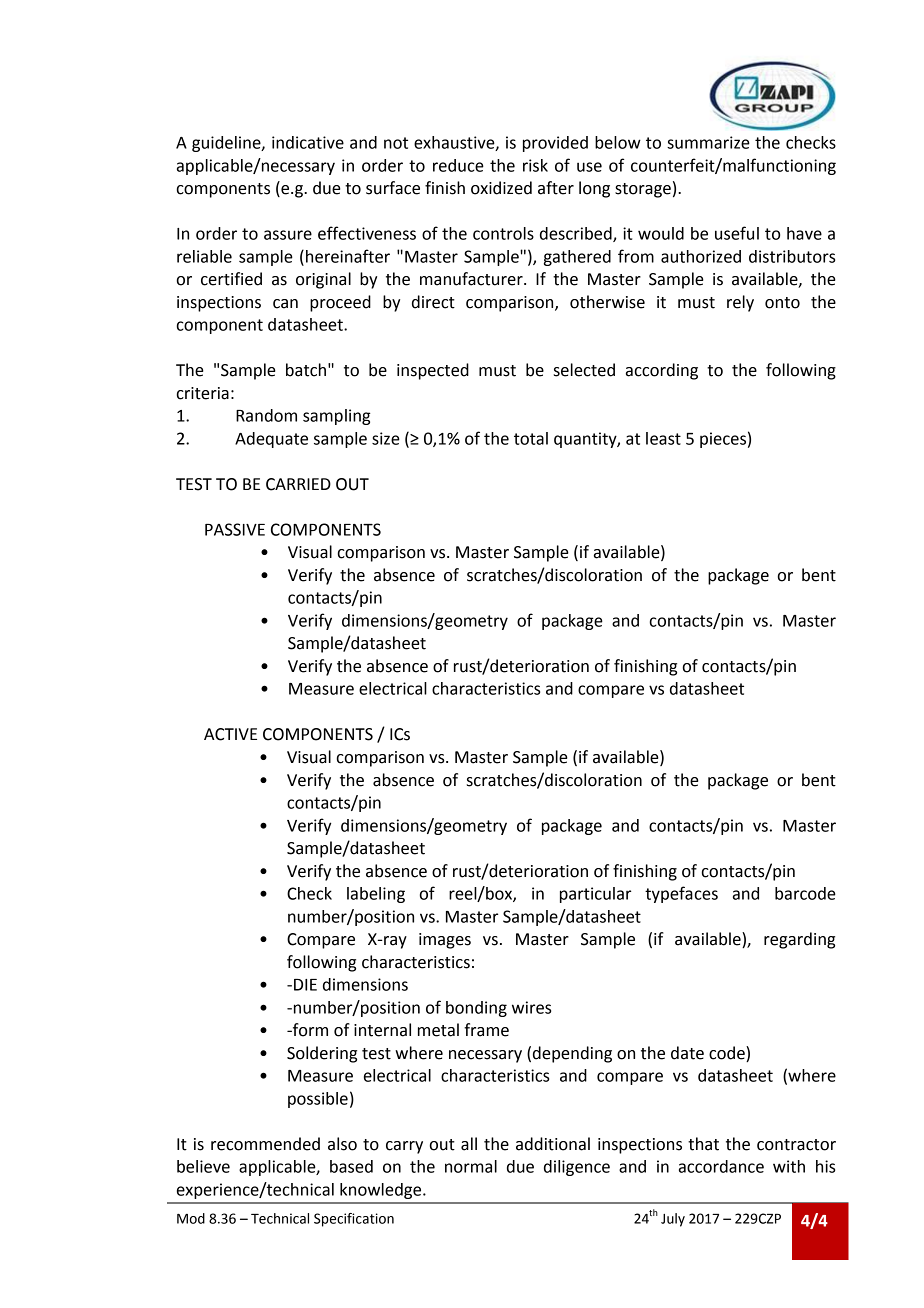 This screenshot has height=1308, width=924. Describe the element at coordinates (501, 188) in the screenshot. I see `oxidized` at that location.
